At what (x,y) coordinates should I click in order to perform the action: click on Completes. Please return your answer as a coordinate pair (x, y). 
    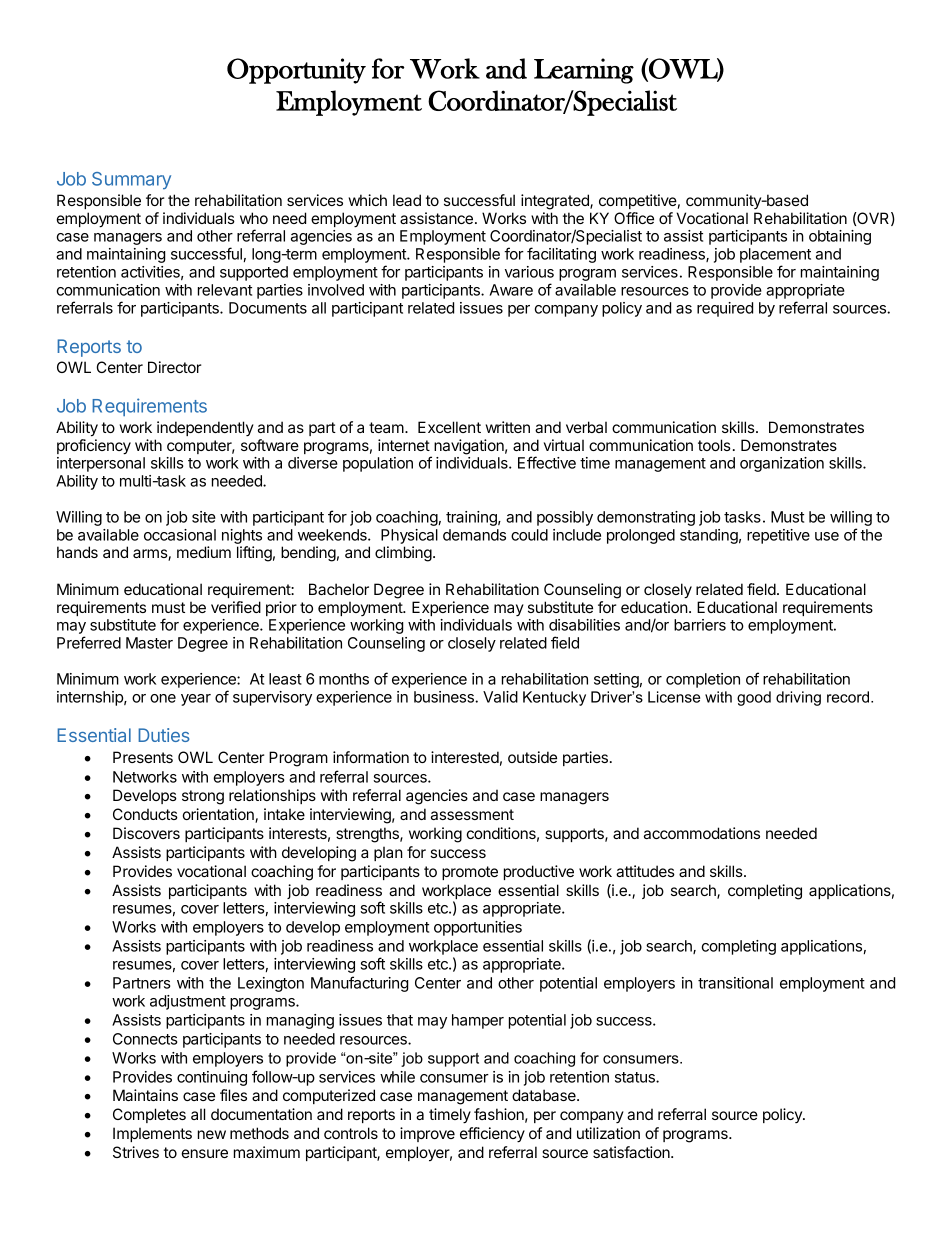
    Looking at the image, I should click on (149, 1115).
